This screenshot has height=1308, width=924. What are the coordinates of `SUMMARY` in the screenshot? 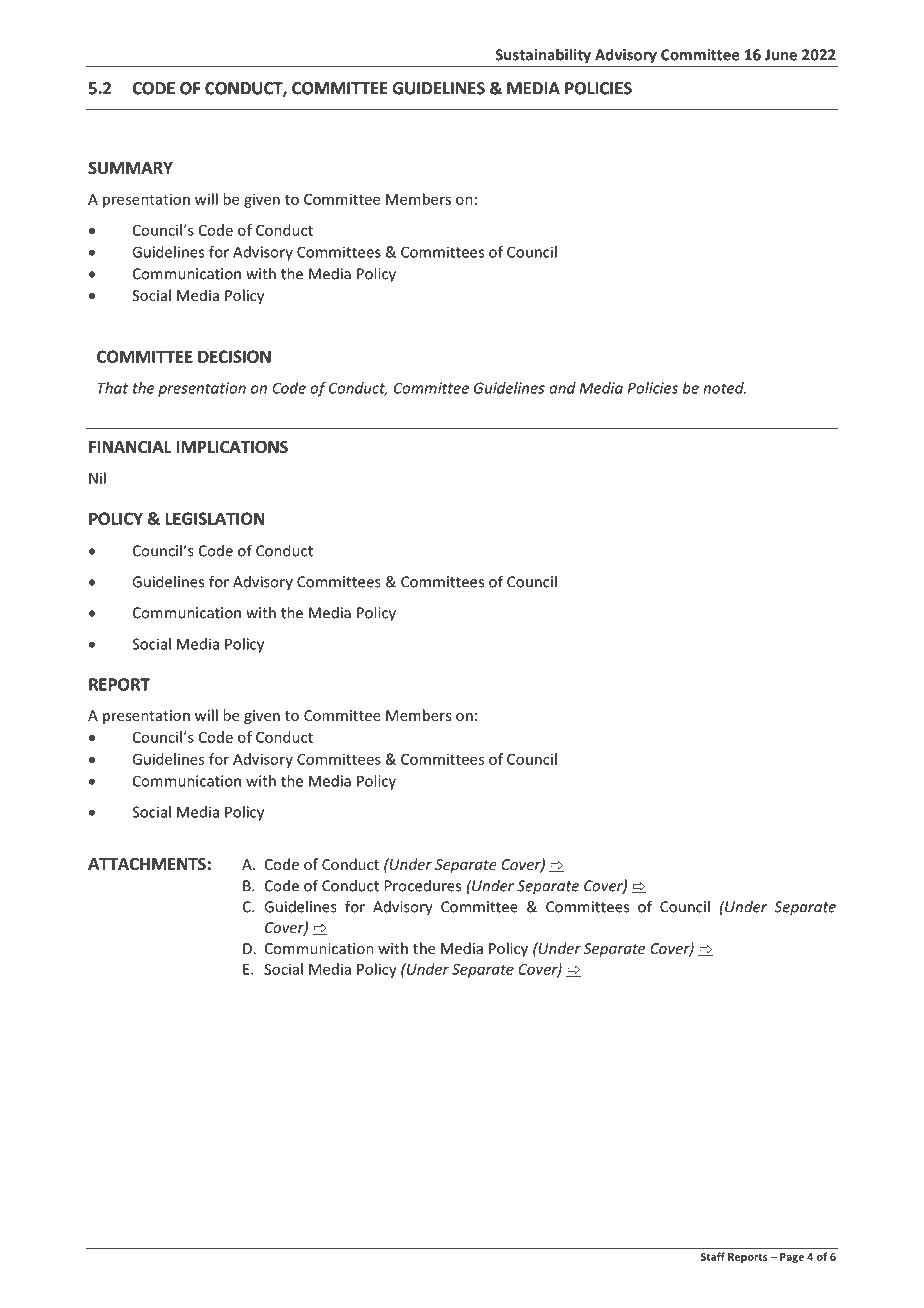 It's located at (130, 168).
